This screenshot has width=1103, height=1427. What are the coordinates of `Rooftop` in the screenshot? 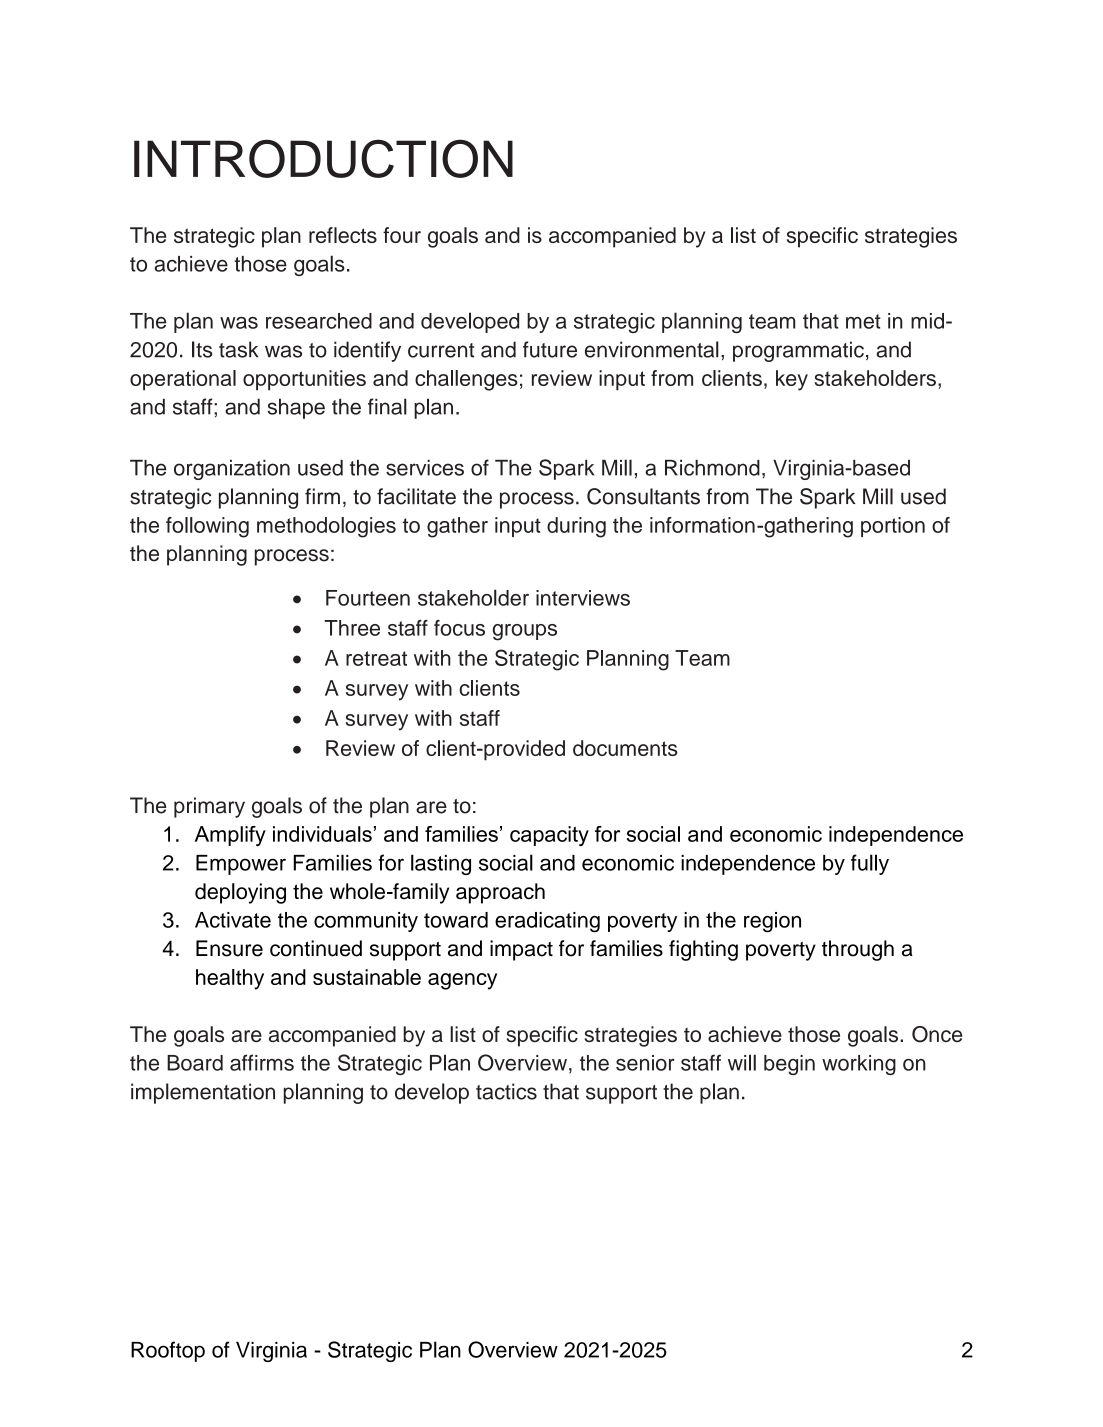 It's located at (168, 1351).
